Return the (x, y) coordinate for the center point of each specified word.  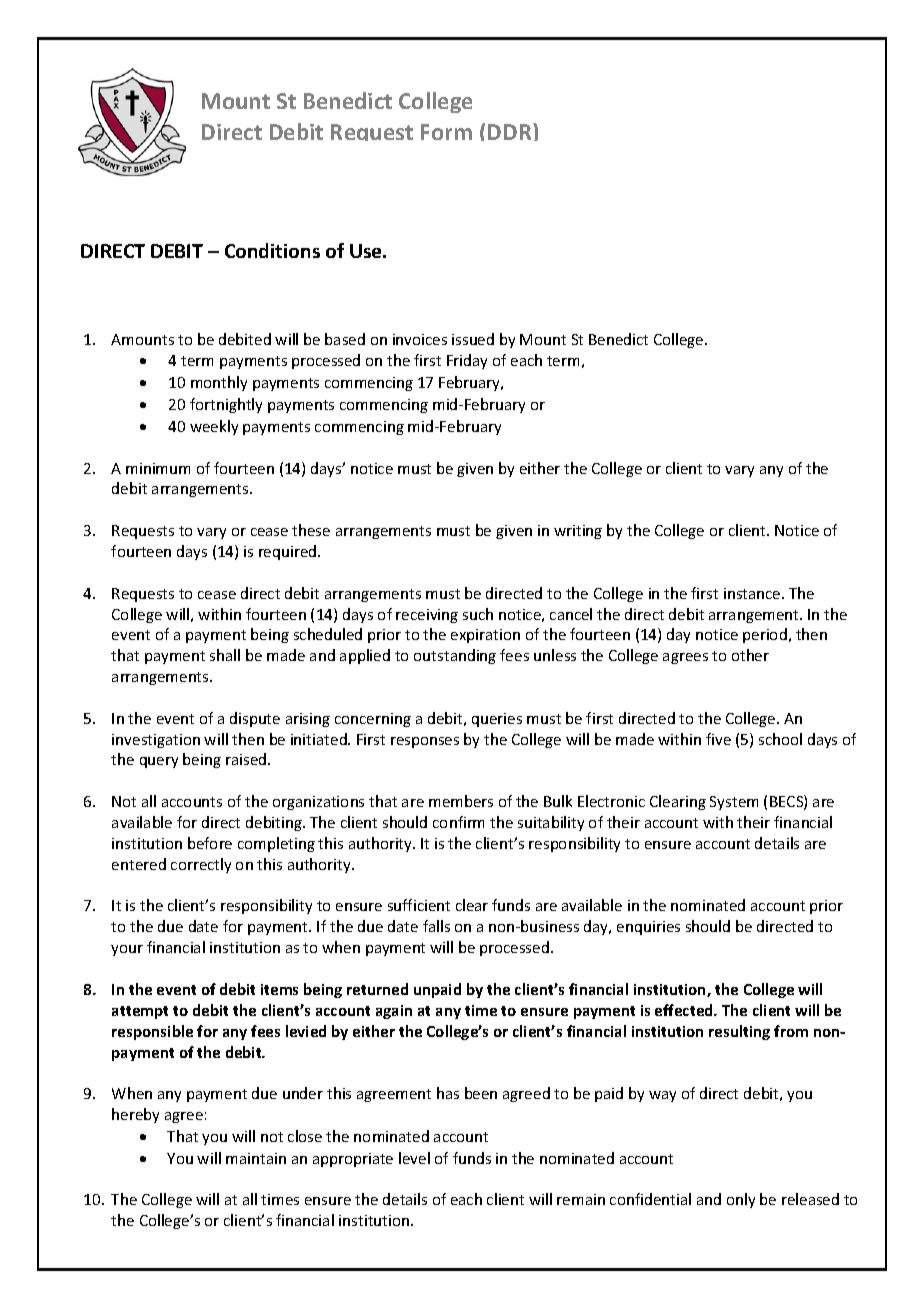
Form (446, 132)
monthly (219, 383)
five (718, 739)
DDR (511, 131)
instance (753, 593)
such (478, 614)
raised (247, 759)
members (461, 801)
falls (436, 926)
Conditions (272, 250)
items (279, 989)
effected (685, 1010)
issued (473, 339)
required (289, 552)
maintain (256, 1158)
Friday (467, 361)
